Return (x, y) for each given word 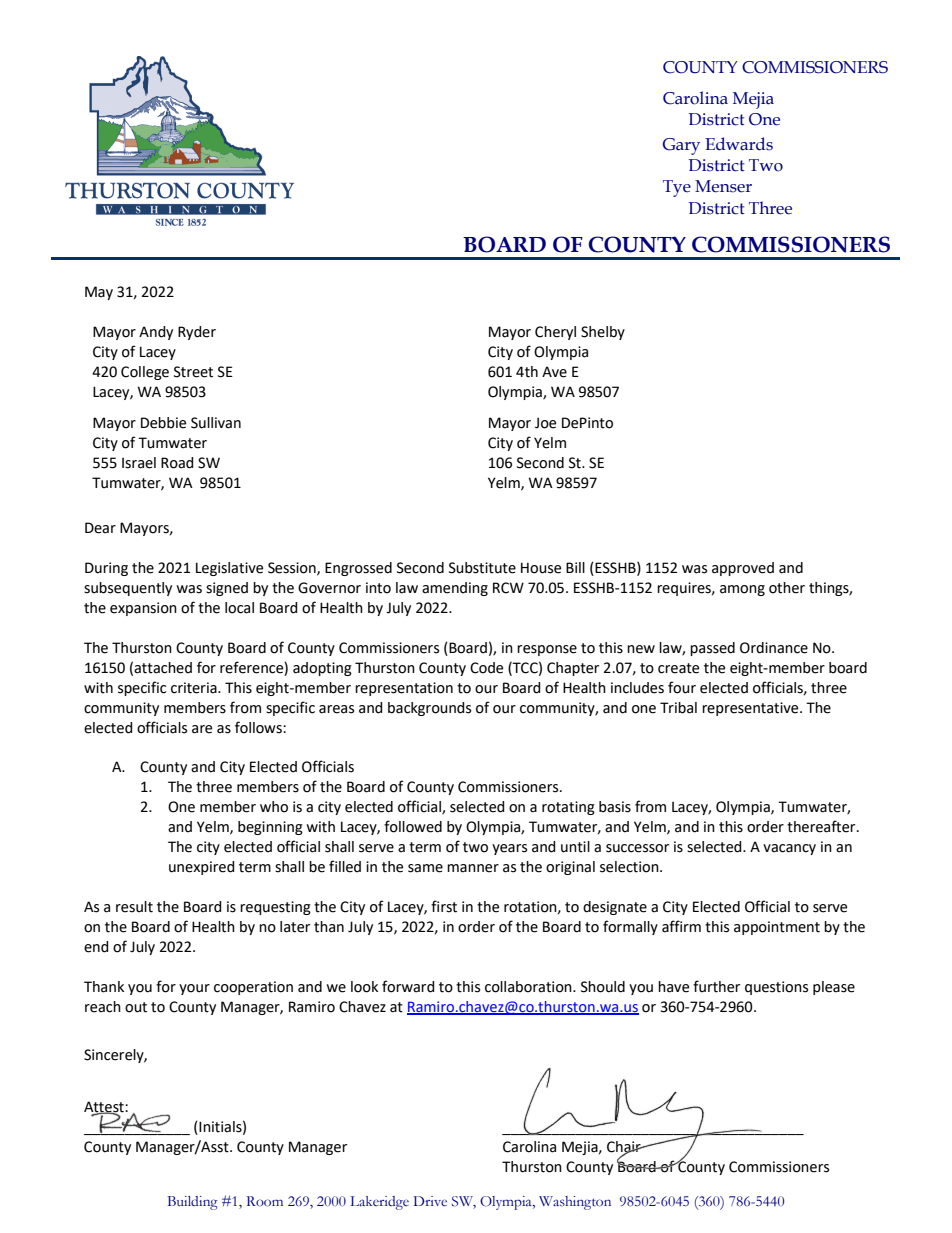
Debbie (163, 423)
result (134, 907)
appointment (777, 928)
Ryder (197, 333)
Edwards (739, 144)
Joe (545, 423)
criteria (195, 688)
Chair (625, 1147)
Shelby (603, 333)
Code (486, 668)
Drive (430, 1201)
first (444, 906)
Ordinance (774, 648)
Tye (677, 188)
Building (192, 1203)
